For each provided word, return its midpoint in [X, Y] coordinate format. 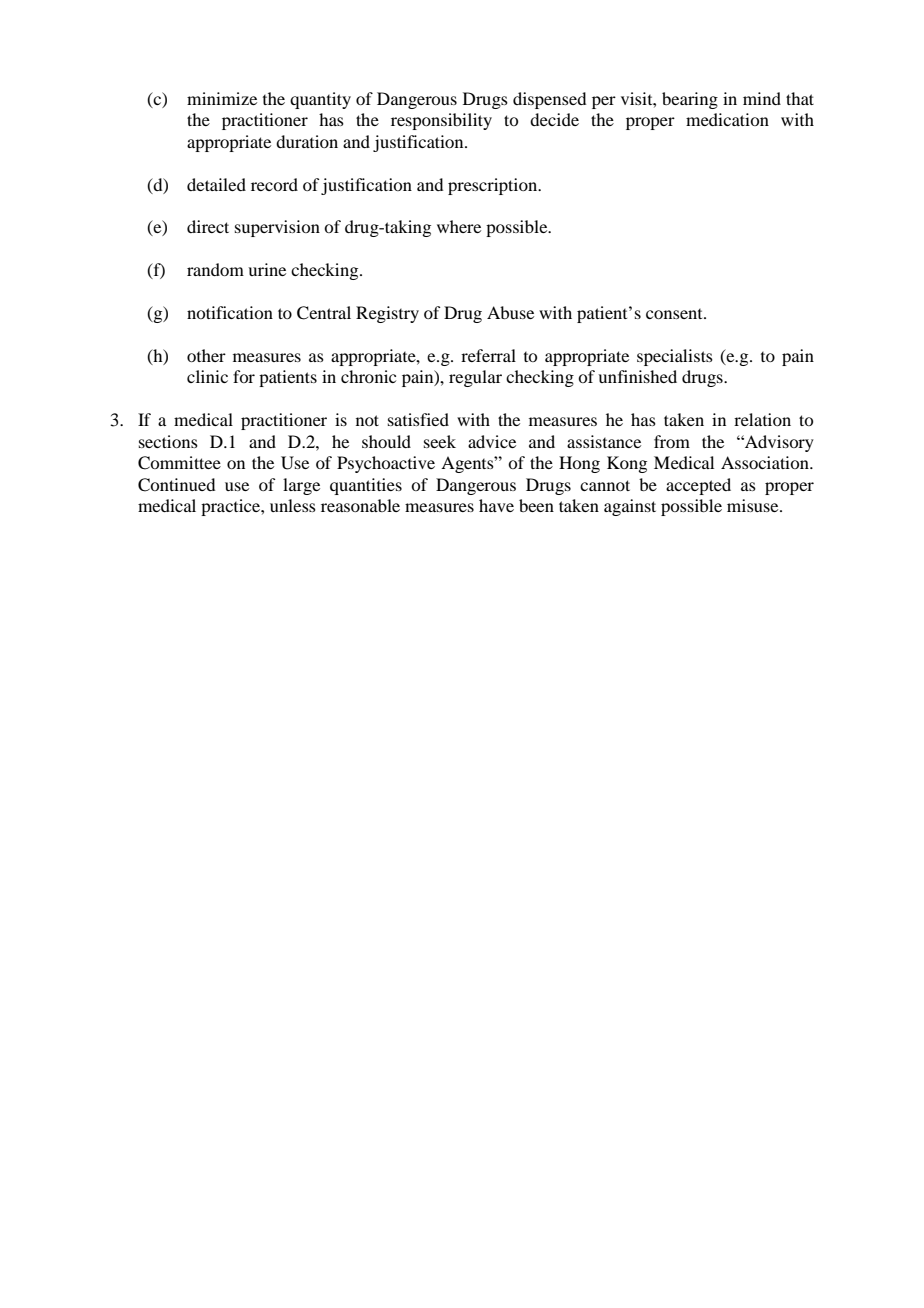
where [459, 226]
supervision [277, 228]
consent [675, 314]
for [244, 376]
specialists [675, 357]
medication [727, 119]
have [496, 505]
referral [488, 355]
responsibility [441, 121]
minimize [222, 98]
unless [293, 505]
